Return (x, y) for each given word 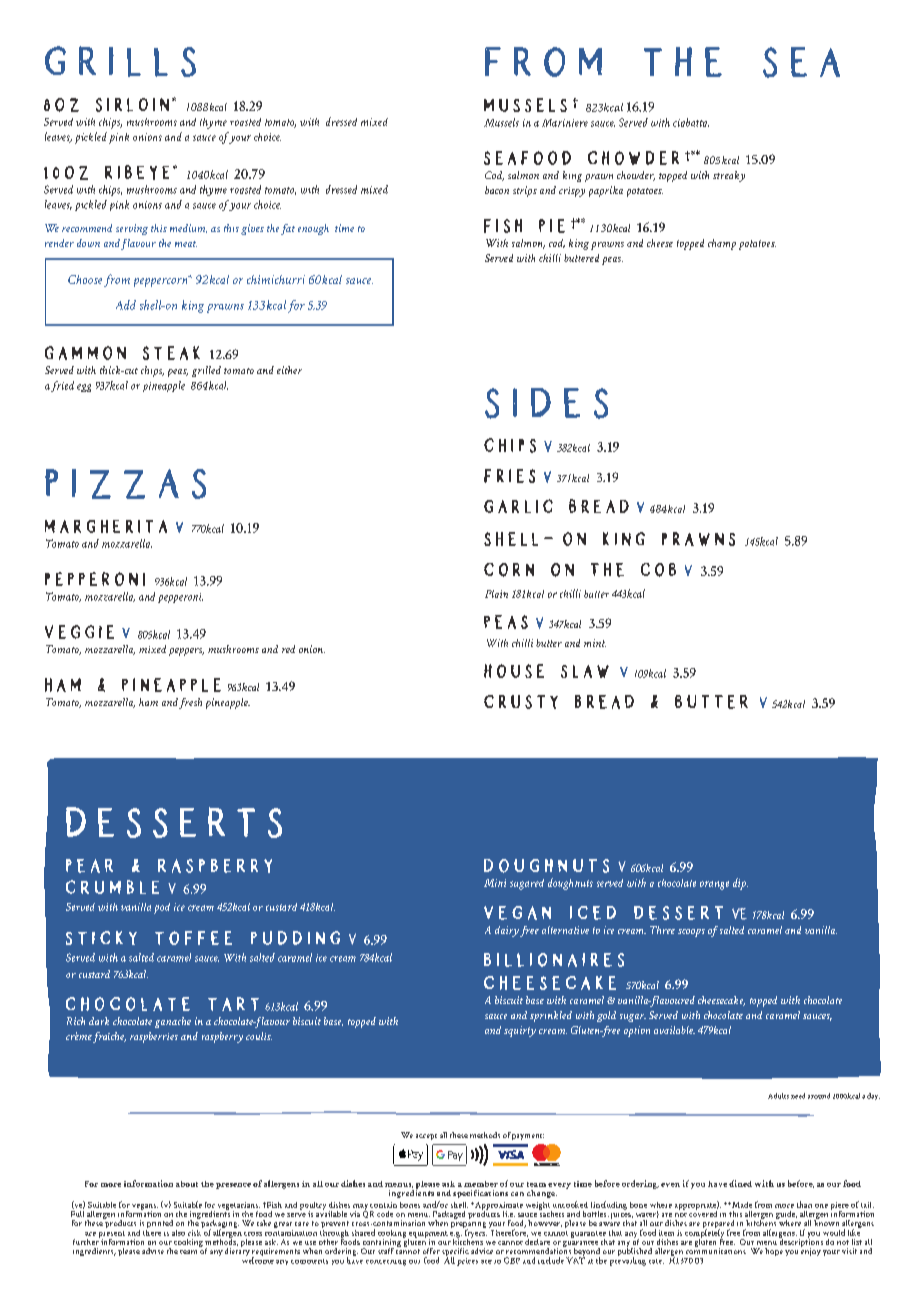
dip (740, 884)
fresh (190, 703)
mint (595, 643)
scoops (691, 933)
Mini (495, 883)
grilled (206, 371)
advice (482, 1251)
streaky (729, 176)
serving (132, 229)
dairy (507, 931)
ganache (173, 1022)
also (178, 1233)
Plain (496, 594)
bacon (497, 190)
